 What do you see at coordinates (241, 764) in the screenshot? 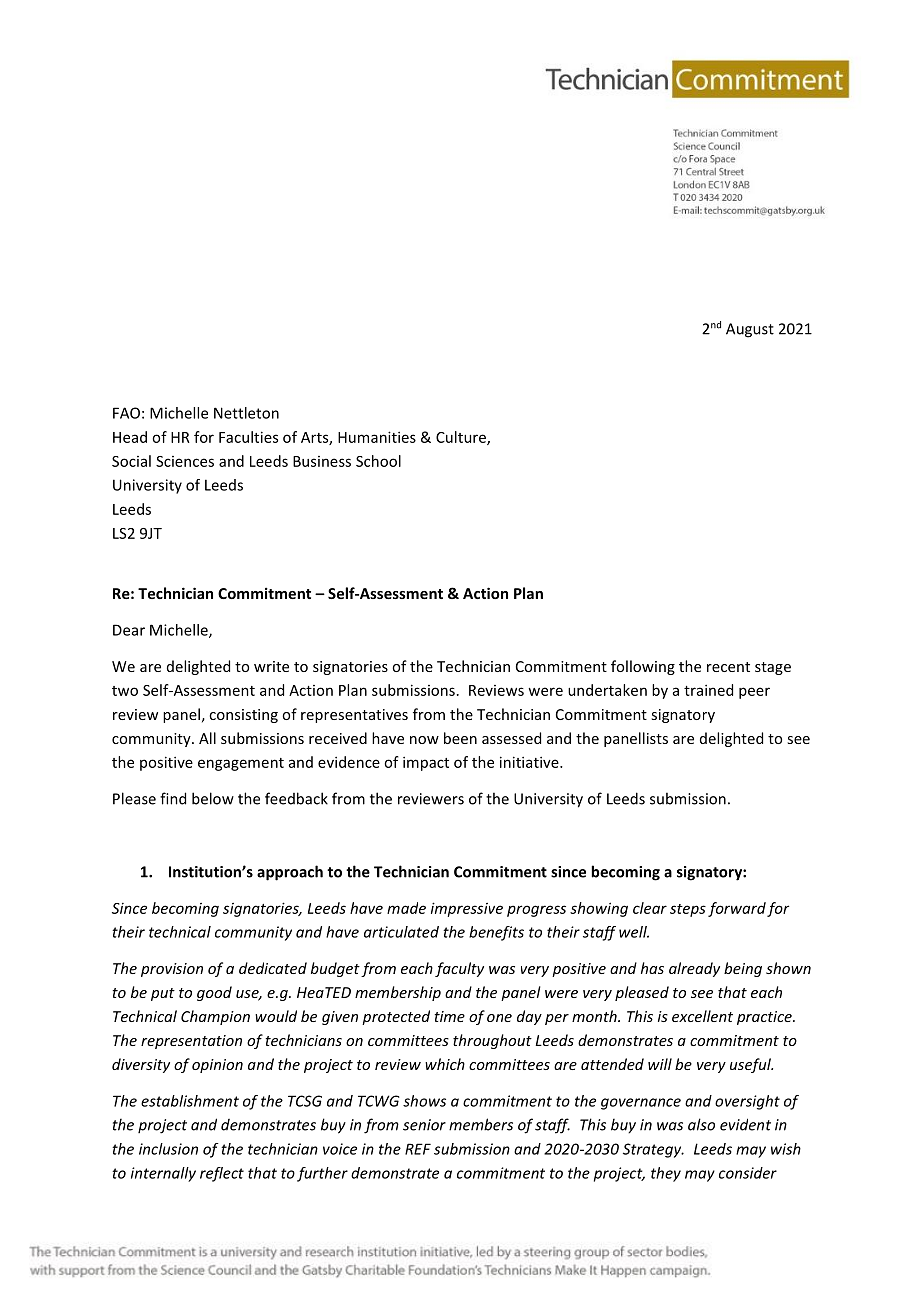
I see `engagement` at bounding box center [241, 764].
